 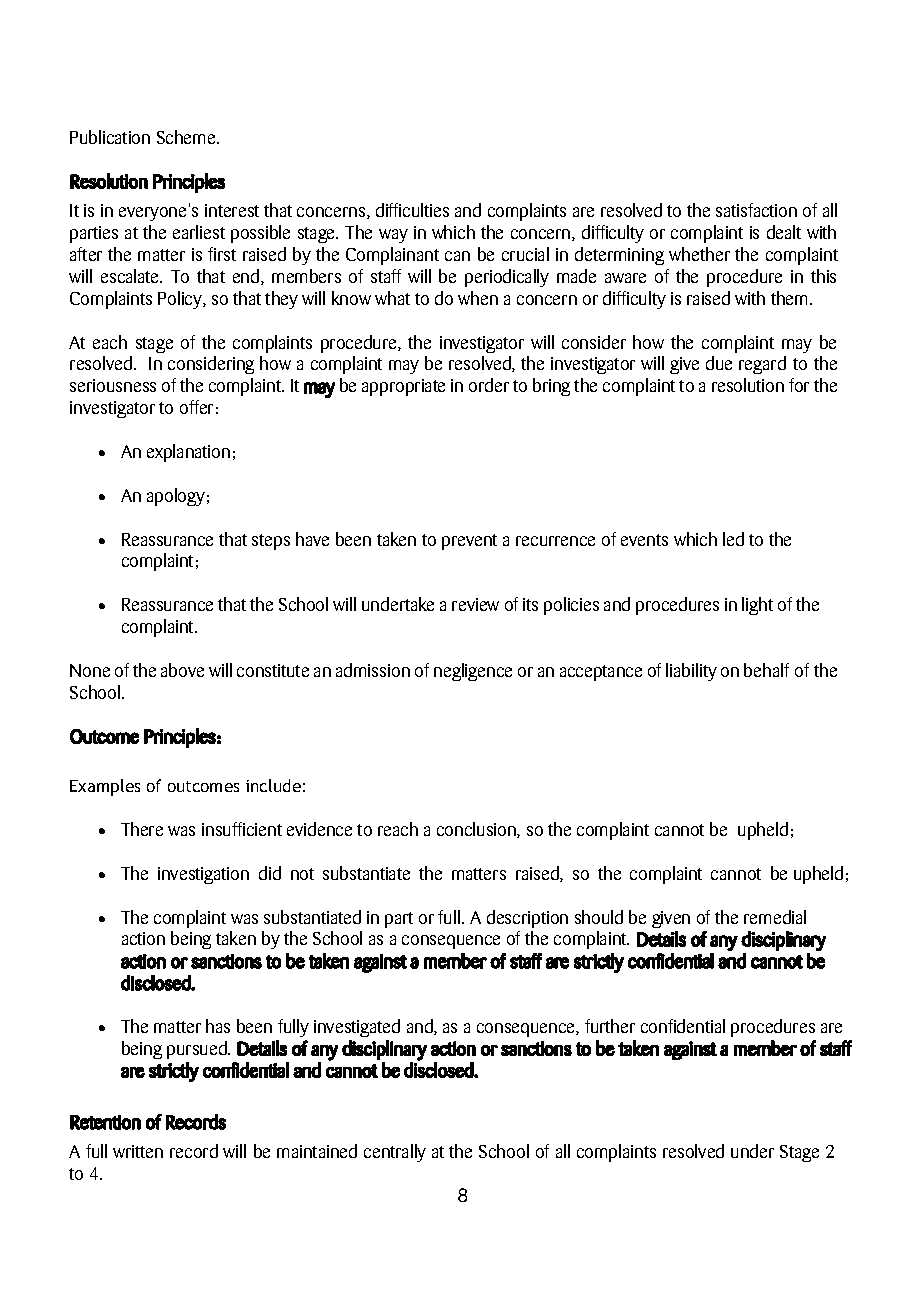 What do you see at coordinates (477, 830) in the screenshot?
I see `conclusion` at bounding box center [477, 830].
